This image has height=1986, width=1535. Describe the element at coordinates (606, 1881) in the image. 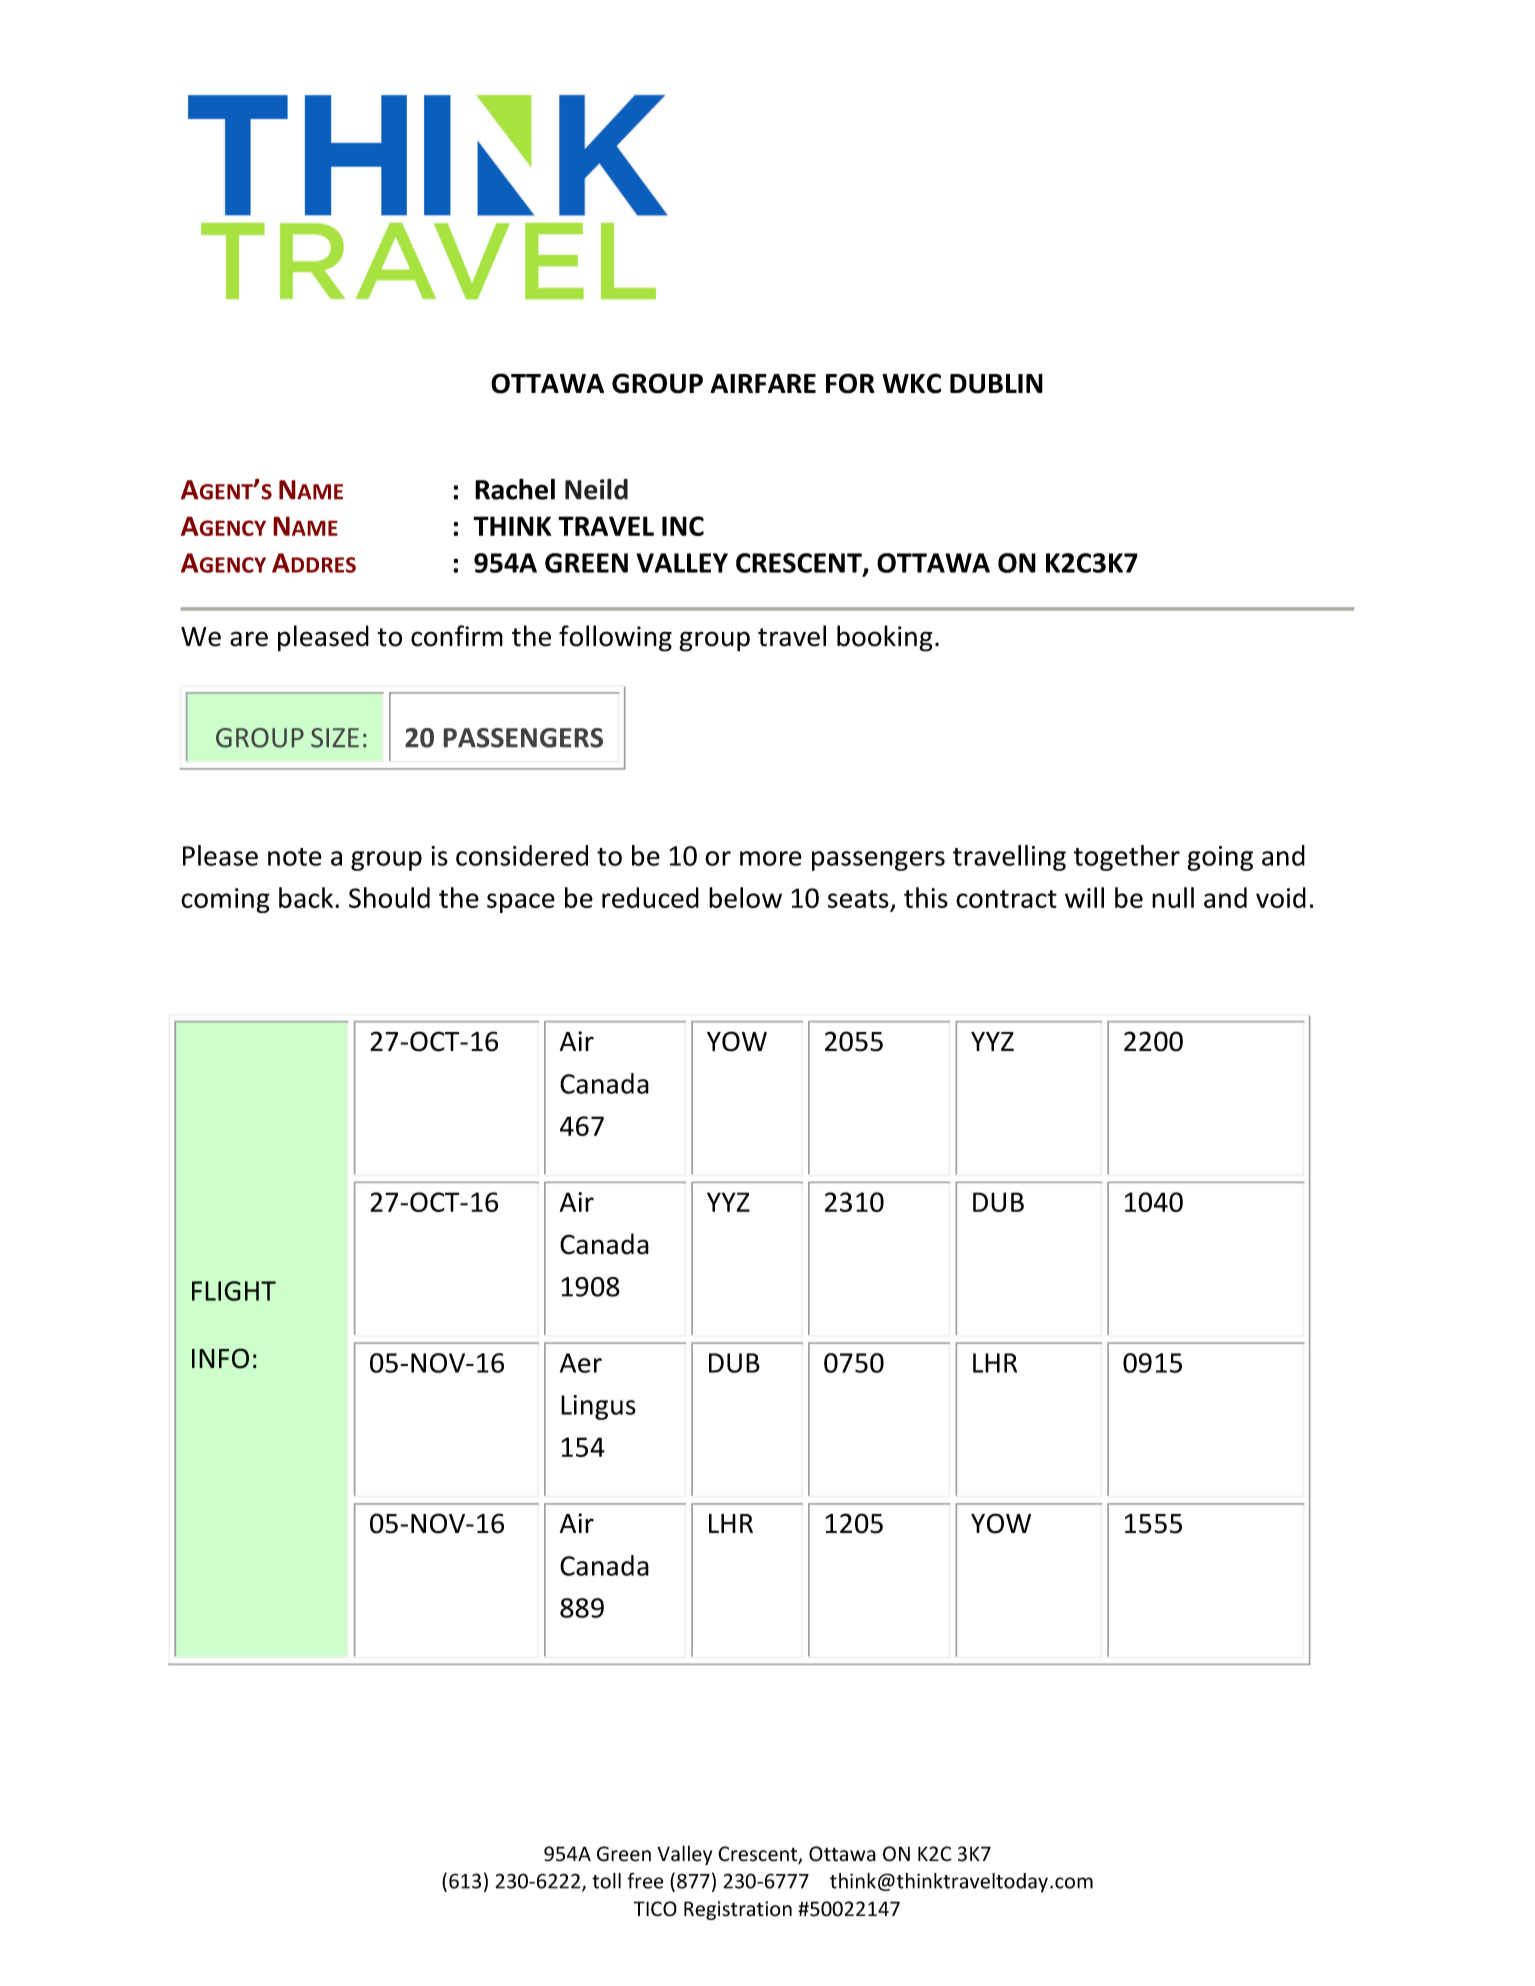

I see `toll` at that location.
